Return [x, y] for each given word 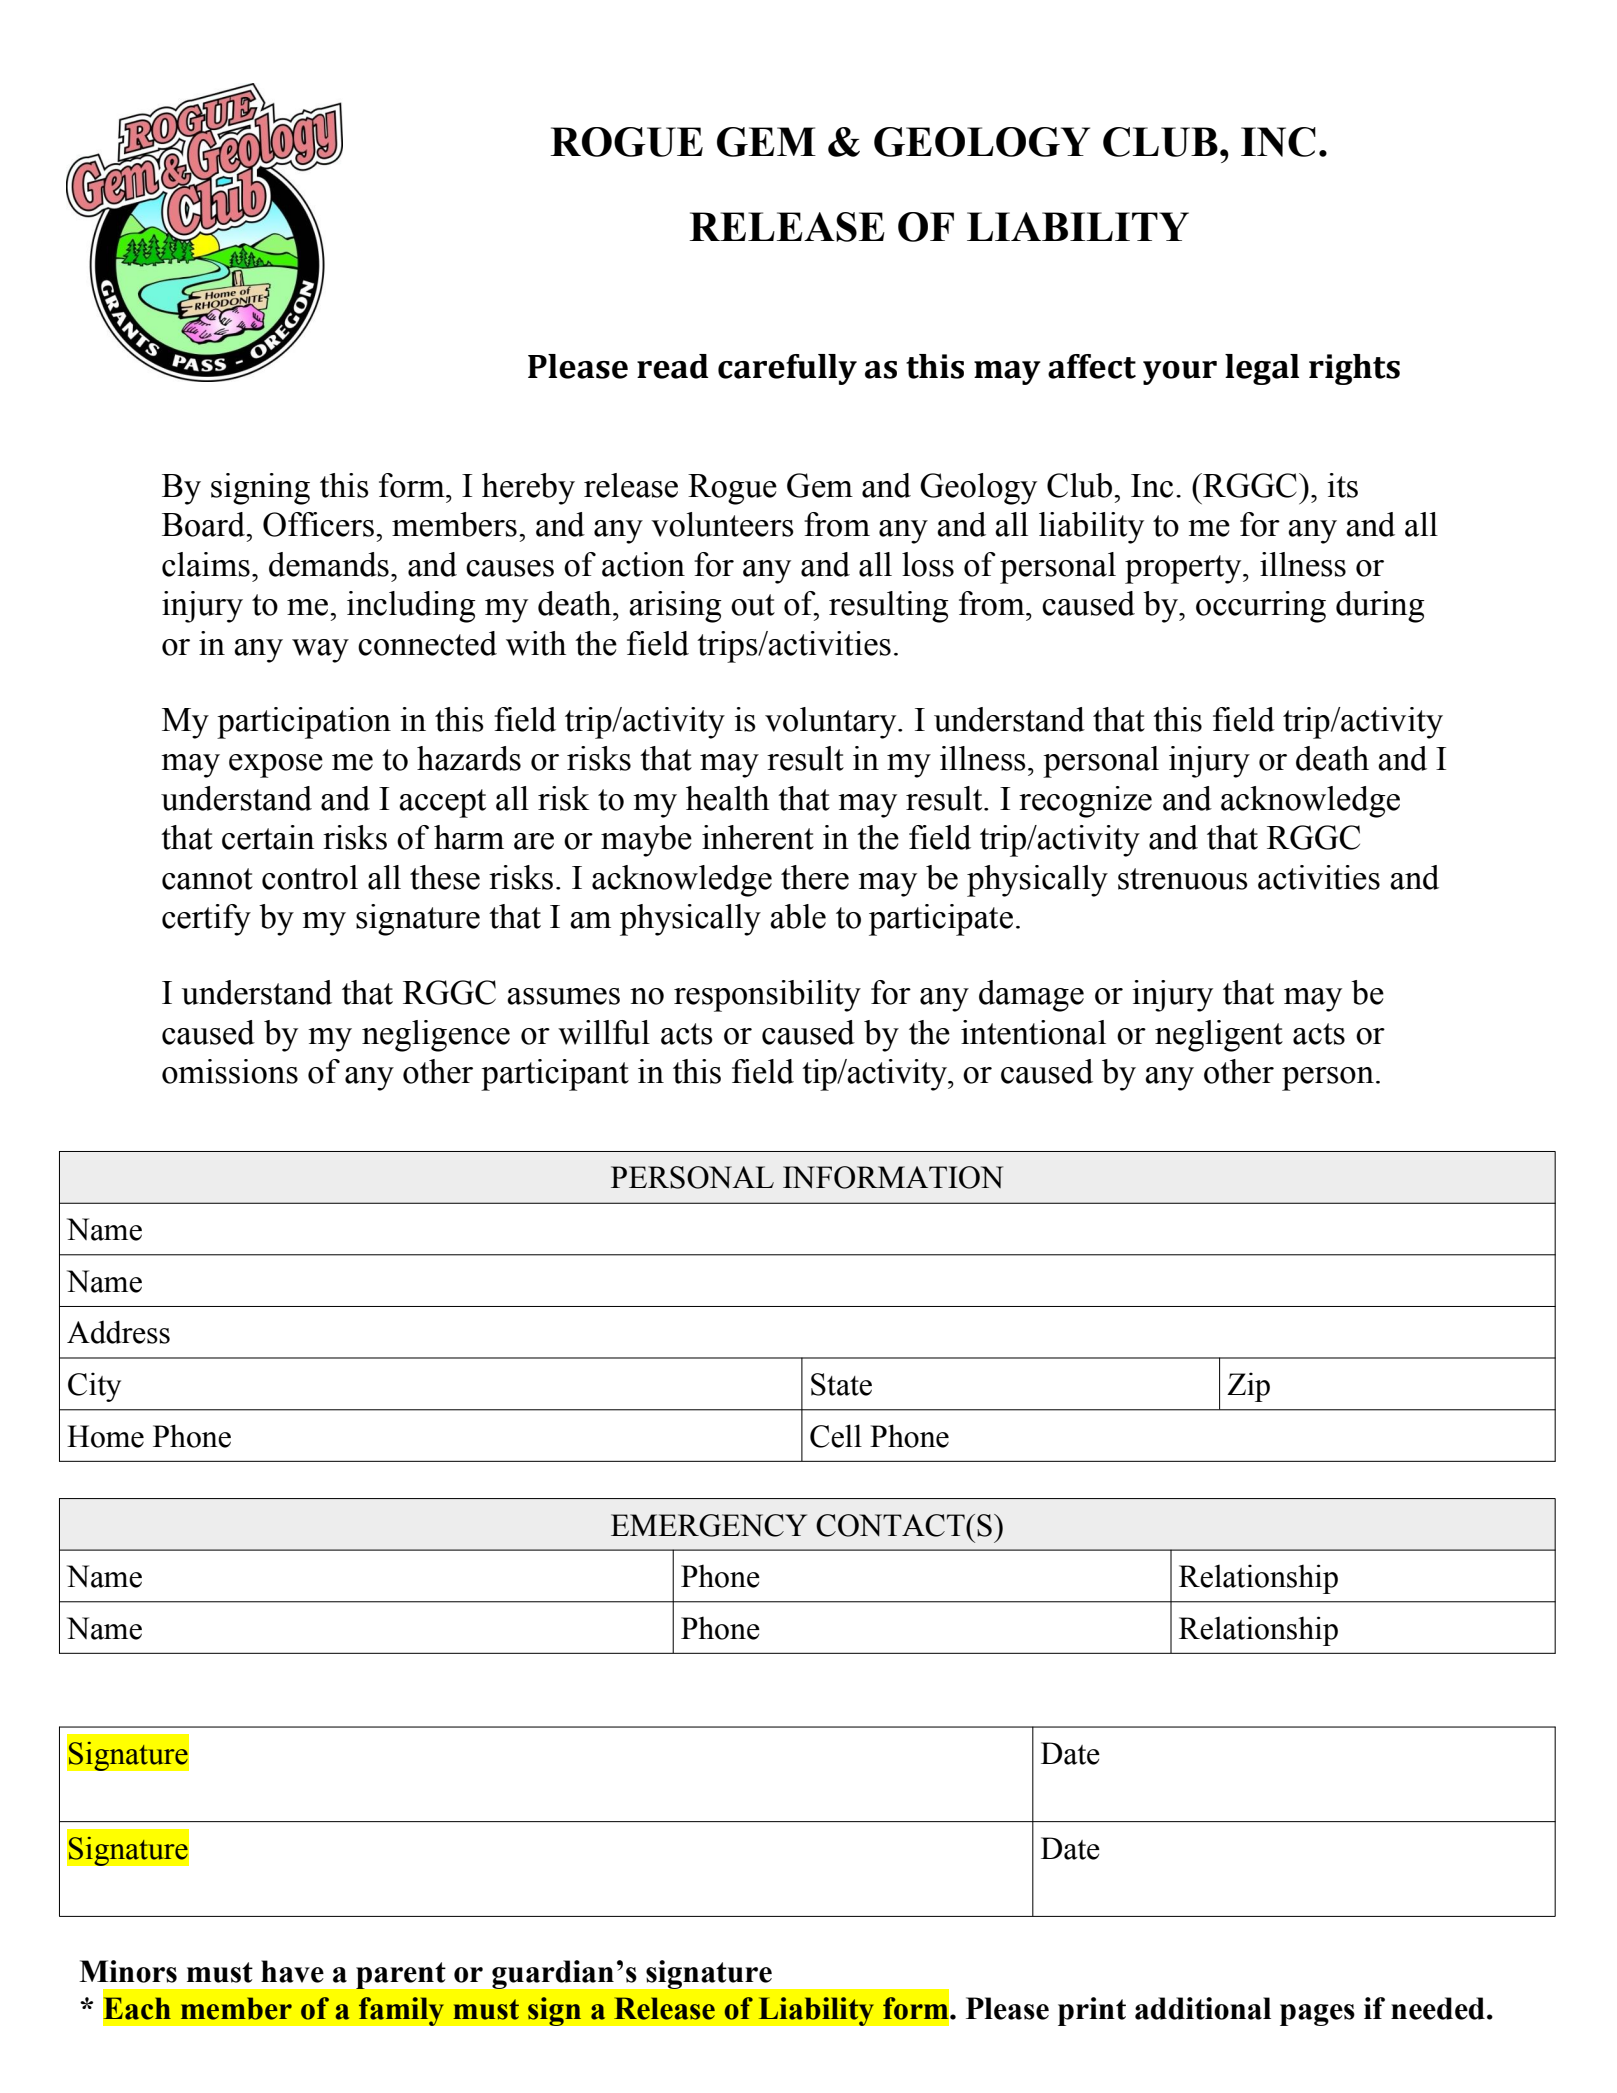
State [841, 1384]
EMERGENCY [709, 1525]
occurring [1261, 607]
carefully [787, 369]
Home [105, 1436]
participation [304, 723]
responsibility [767, 996]
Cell [836, 1436]
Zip [1248, 1387]
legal [1262, 369]
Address [118, 1332]
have [292, 1971]
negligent [1219, 1036]
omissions [230, 1071]
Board [205, 524]
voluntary [832, 723]
